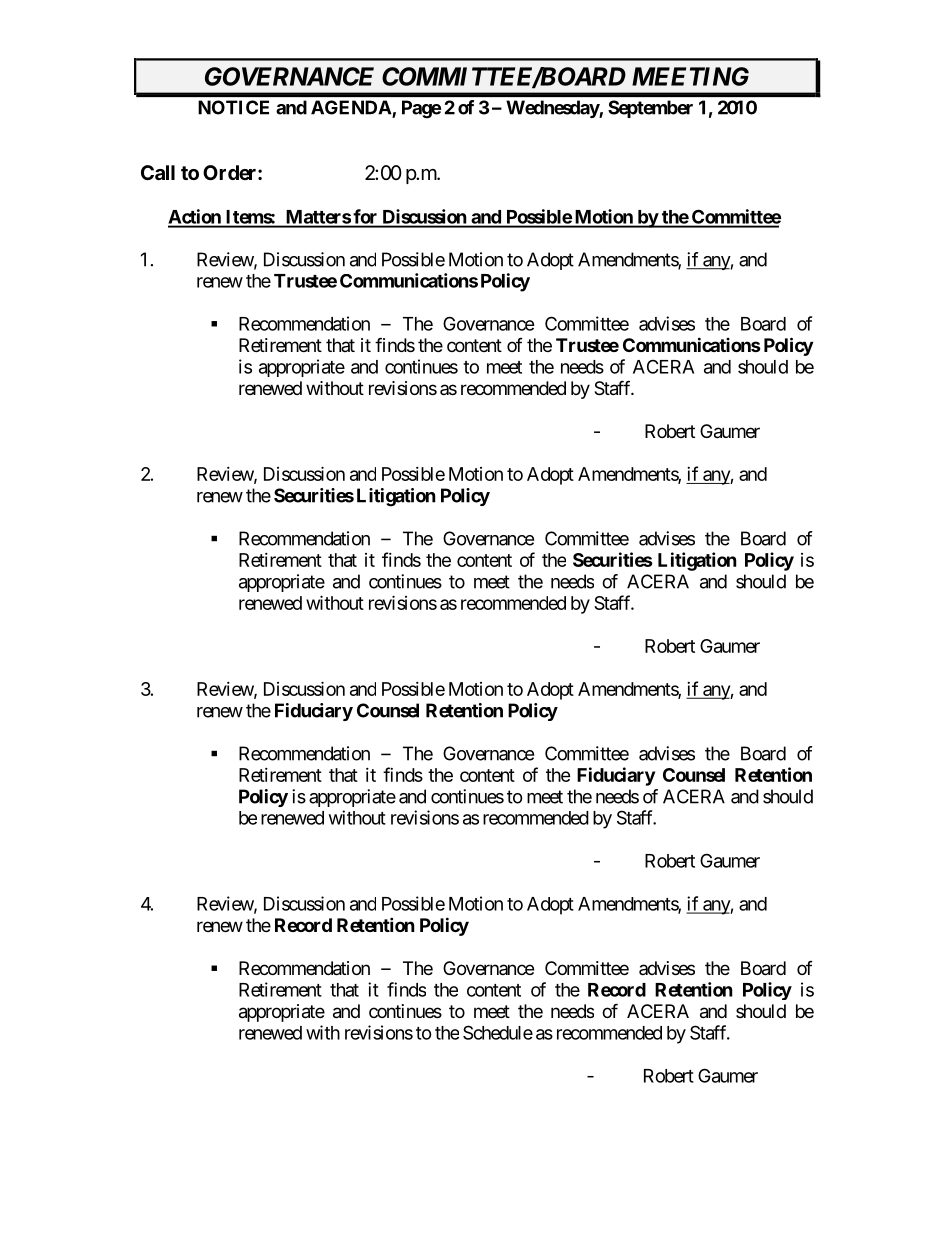 Image resolution: width=952 pixels, height=1233 pixels. What do you see at coordinates (498, 1032) in the screenshot?
I see `Schedule` at bounding box center [498, 1032].
